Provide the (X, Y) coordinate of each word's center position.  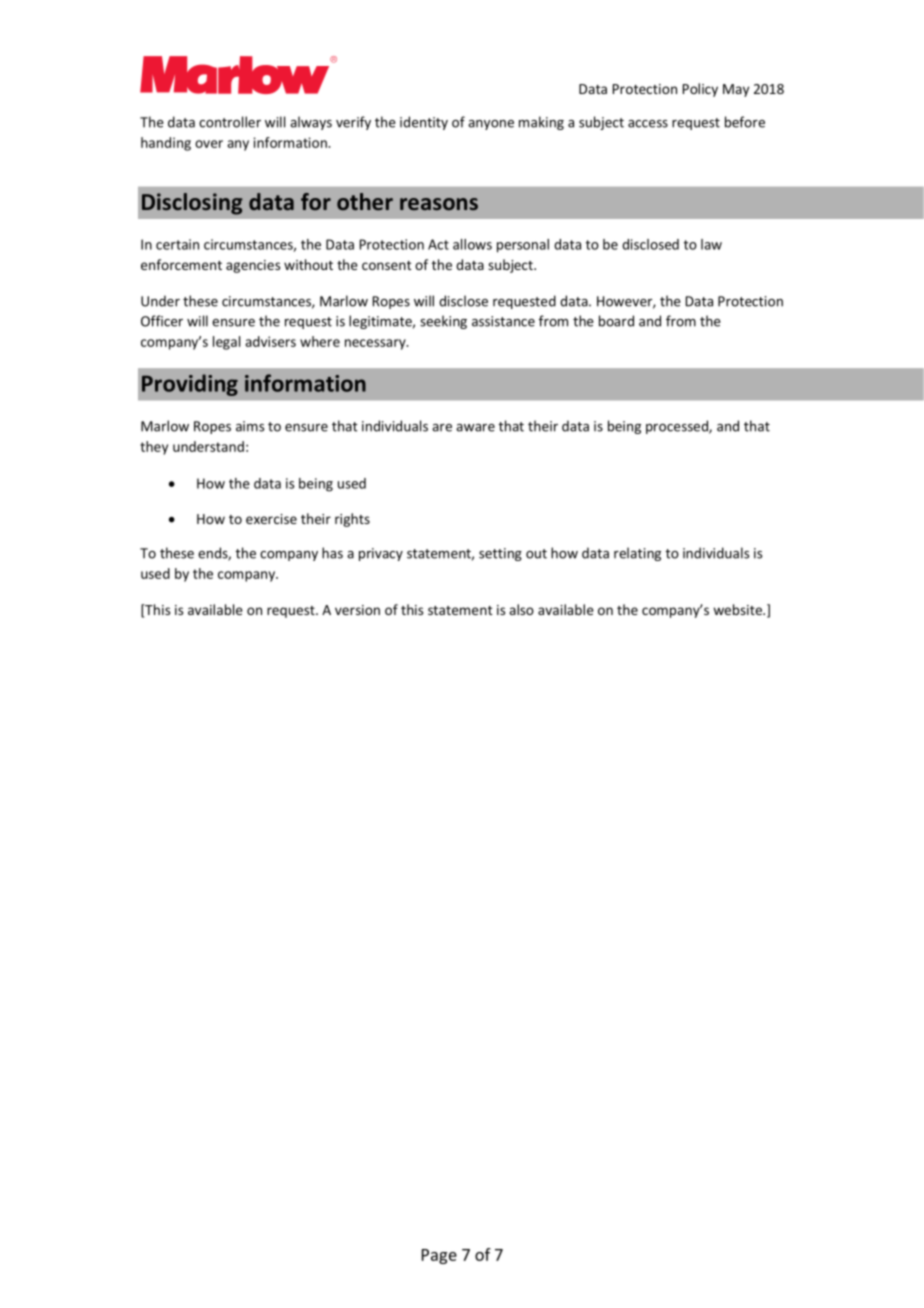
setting (500, 554)
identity (424, 123)
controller (230, 122)
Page (439, 1256)
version (357, 610)
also (521, 609)
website (738, 609)
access (648, 124)
